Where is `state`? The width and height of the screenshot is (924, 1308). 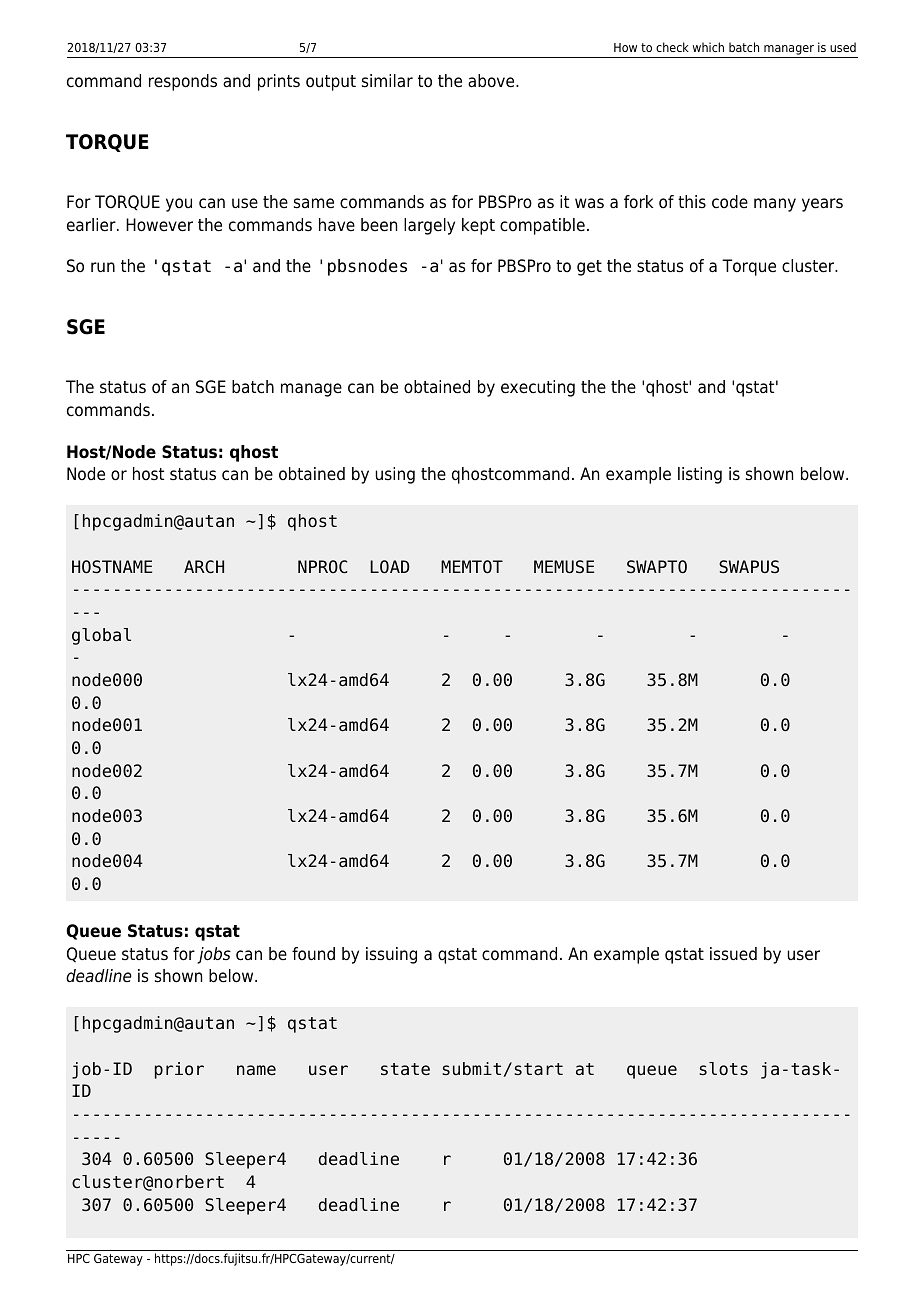
state is located at coordinates (405, 1069).
